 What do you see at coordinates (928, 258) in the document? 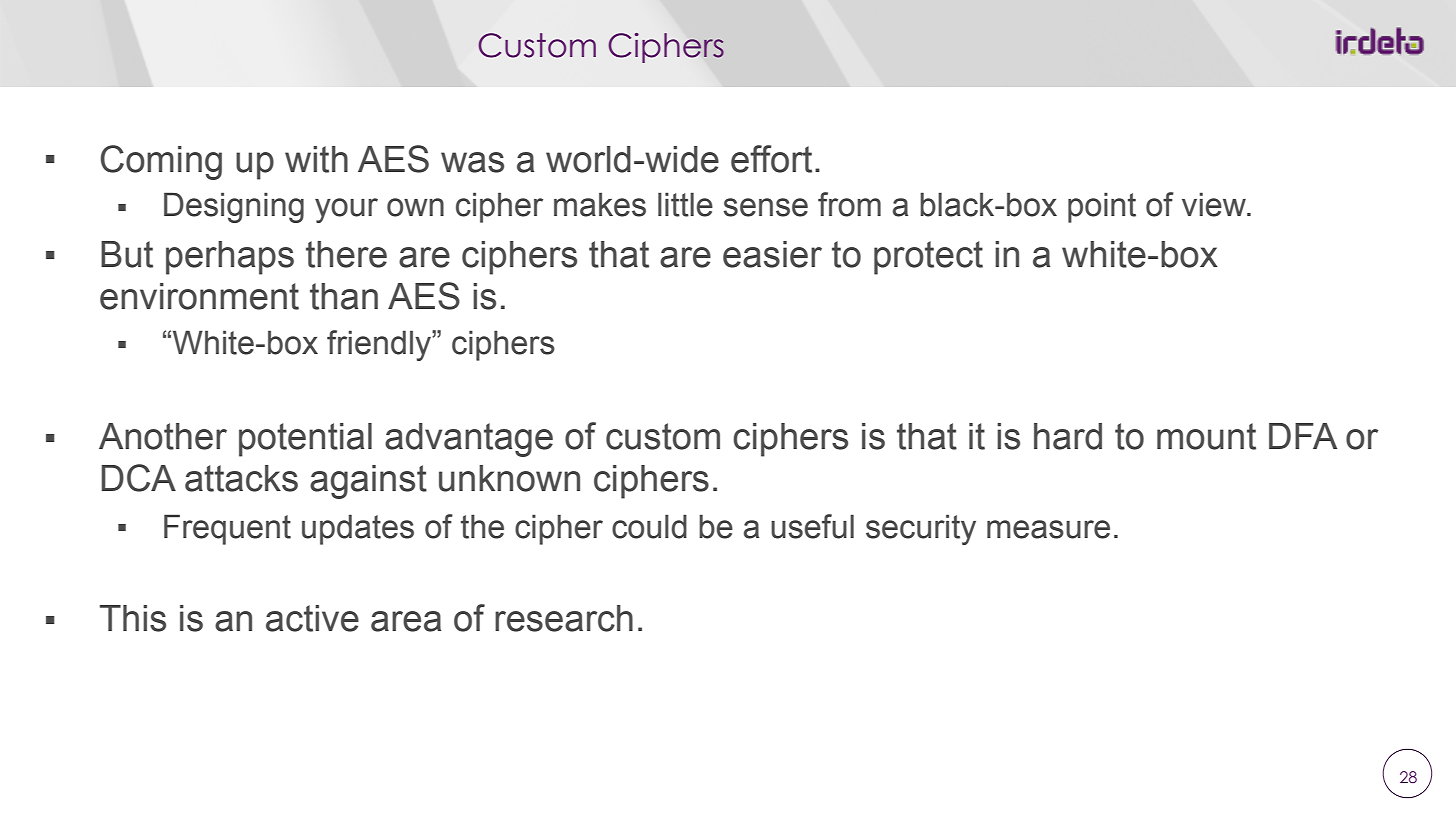
I see `protect` at bounding box center [928, 258].
